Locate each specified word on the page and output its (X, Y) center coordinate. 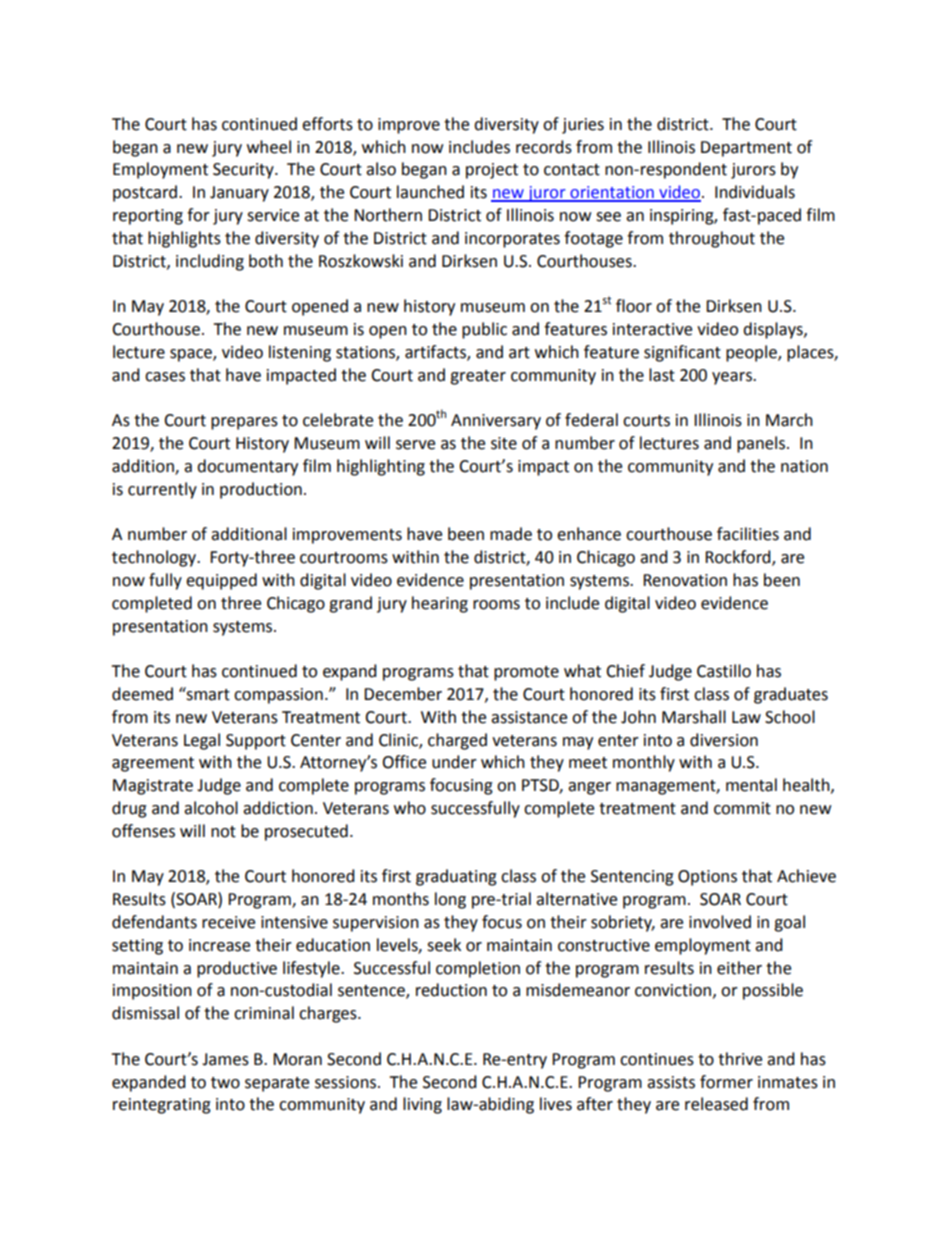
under (454, 762)
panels (762, 444)
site (504, 443)
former (726, 1082)
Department (746, 149)
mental (751, 785)
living (422, 1105)
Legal (202, 741)
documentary (247, 467)
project (492, 171)
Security (244, 171)
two (225, 1083)
